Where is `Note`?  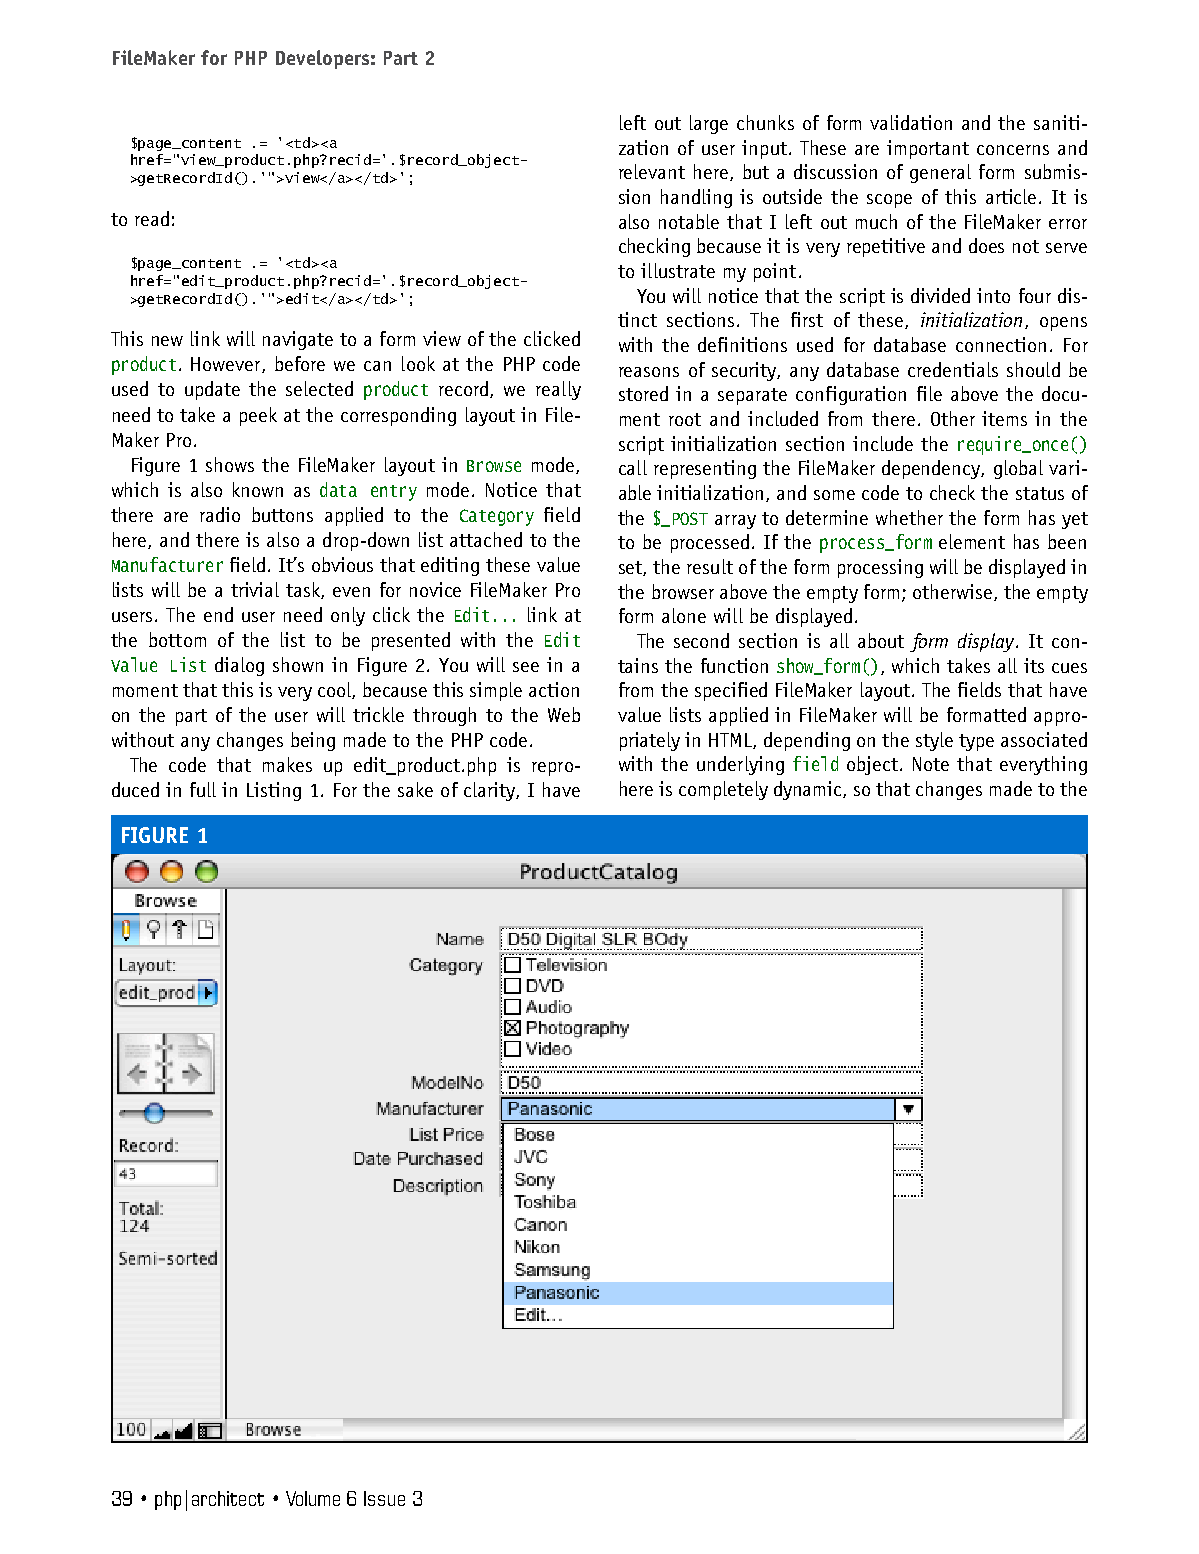
Note is located at coordinates (931, 764).
